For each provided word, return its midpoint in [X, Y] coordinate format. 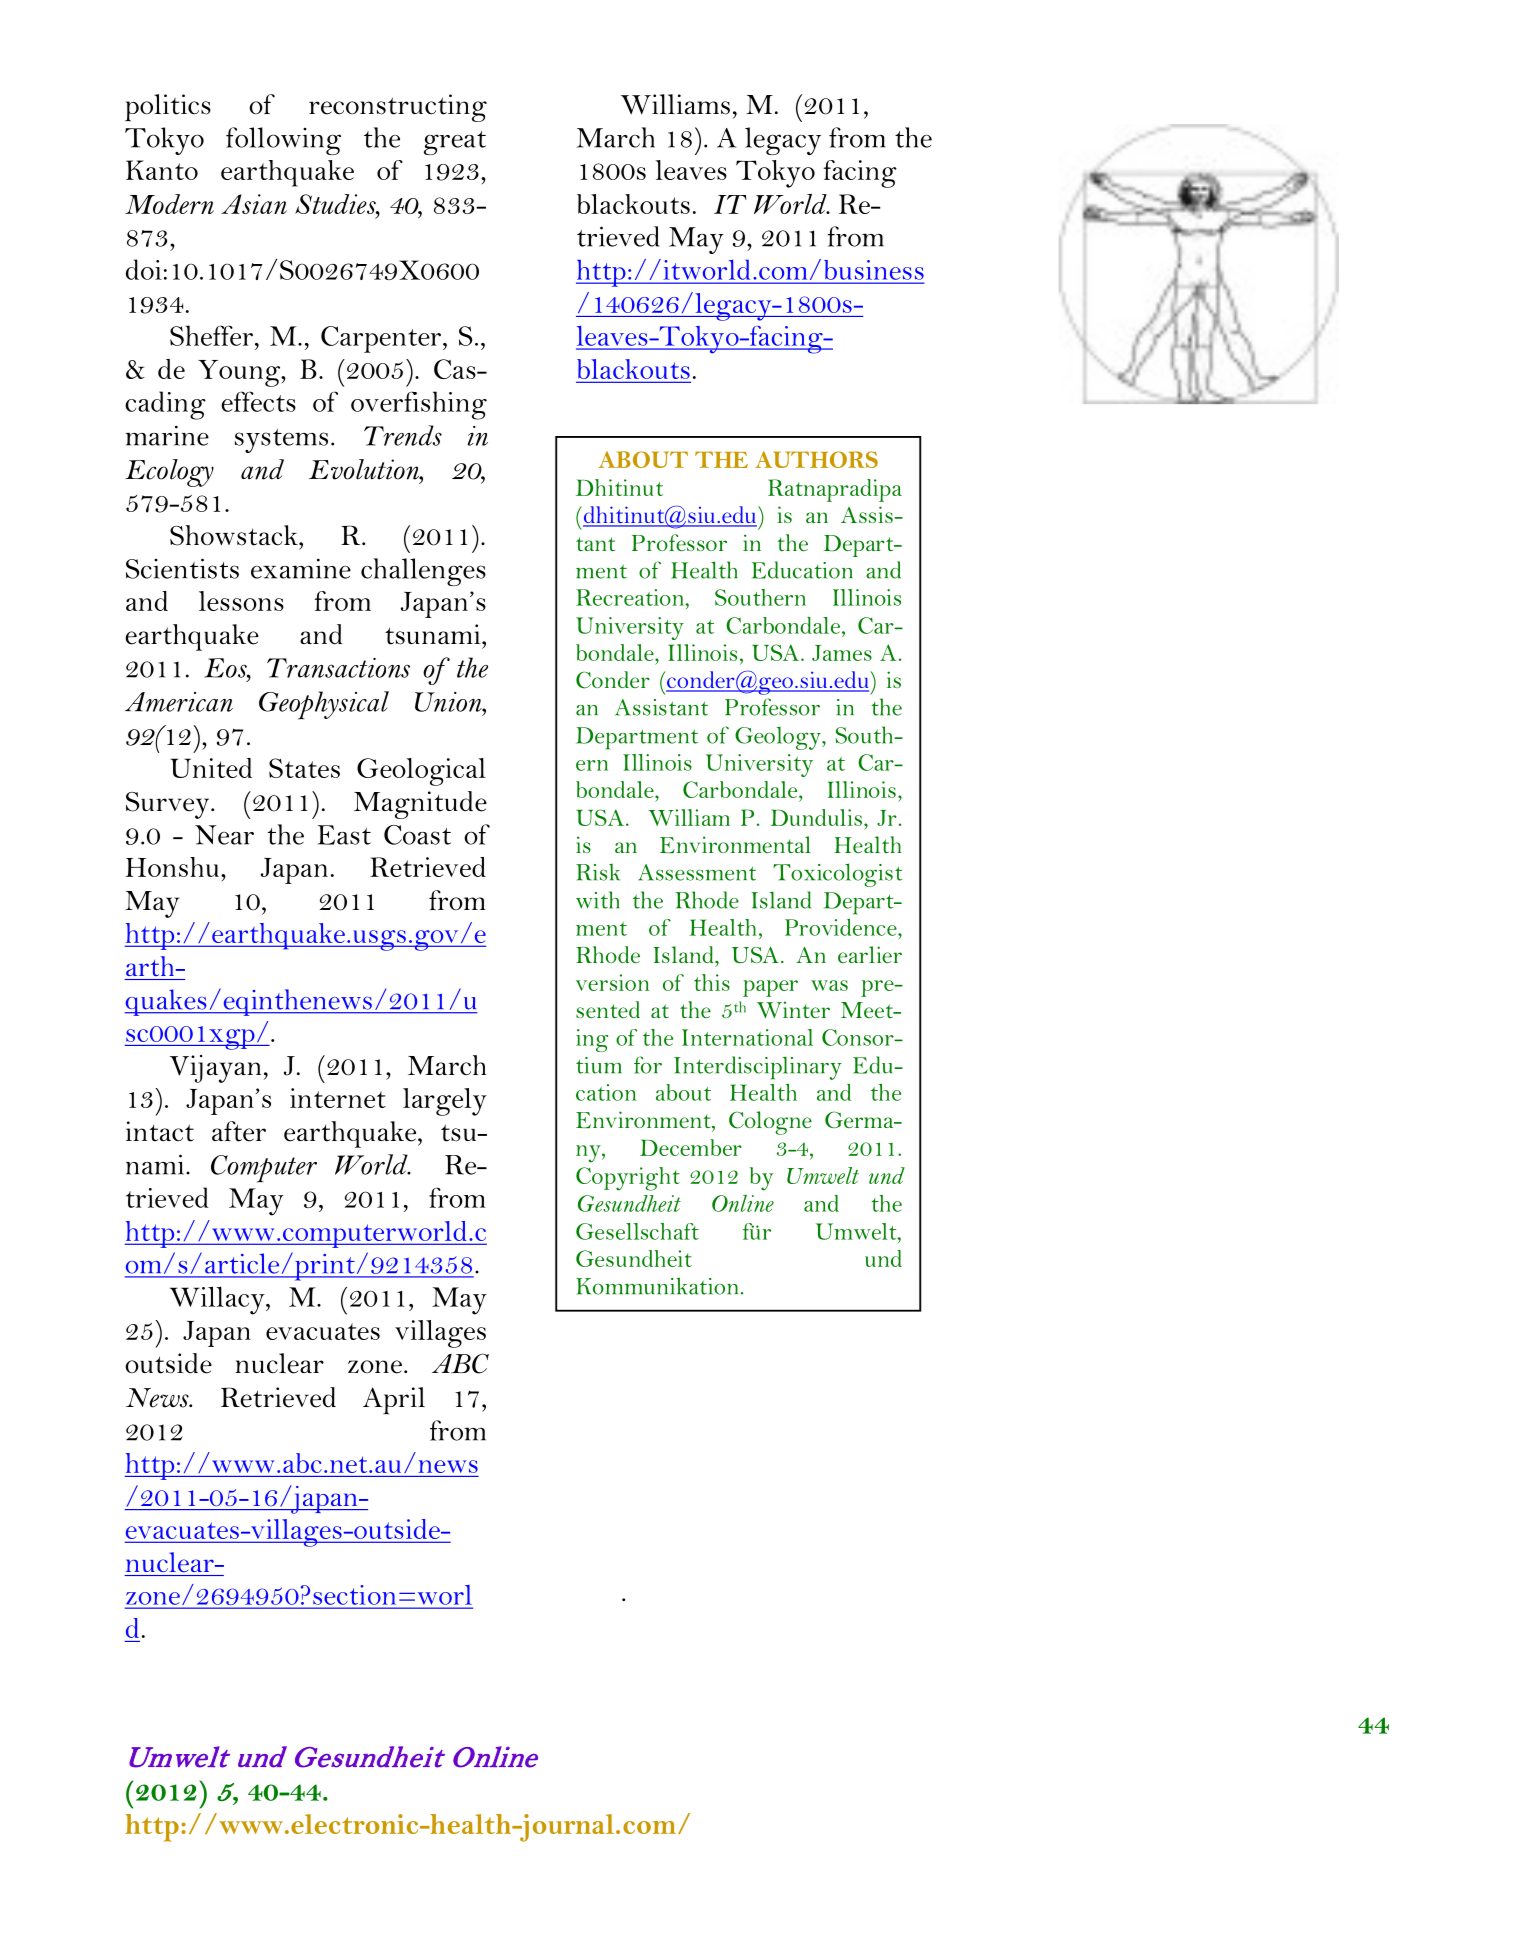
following [283, 141]
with [598, 900]
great [455, 143]
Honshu [172, 867]
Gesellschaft [637, 1231]
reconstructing [398, 108]
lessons [241, 601]
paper [770, 988]
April [394, 1401]
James [842, 653]
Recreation [631, 597]
